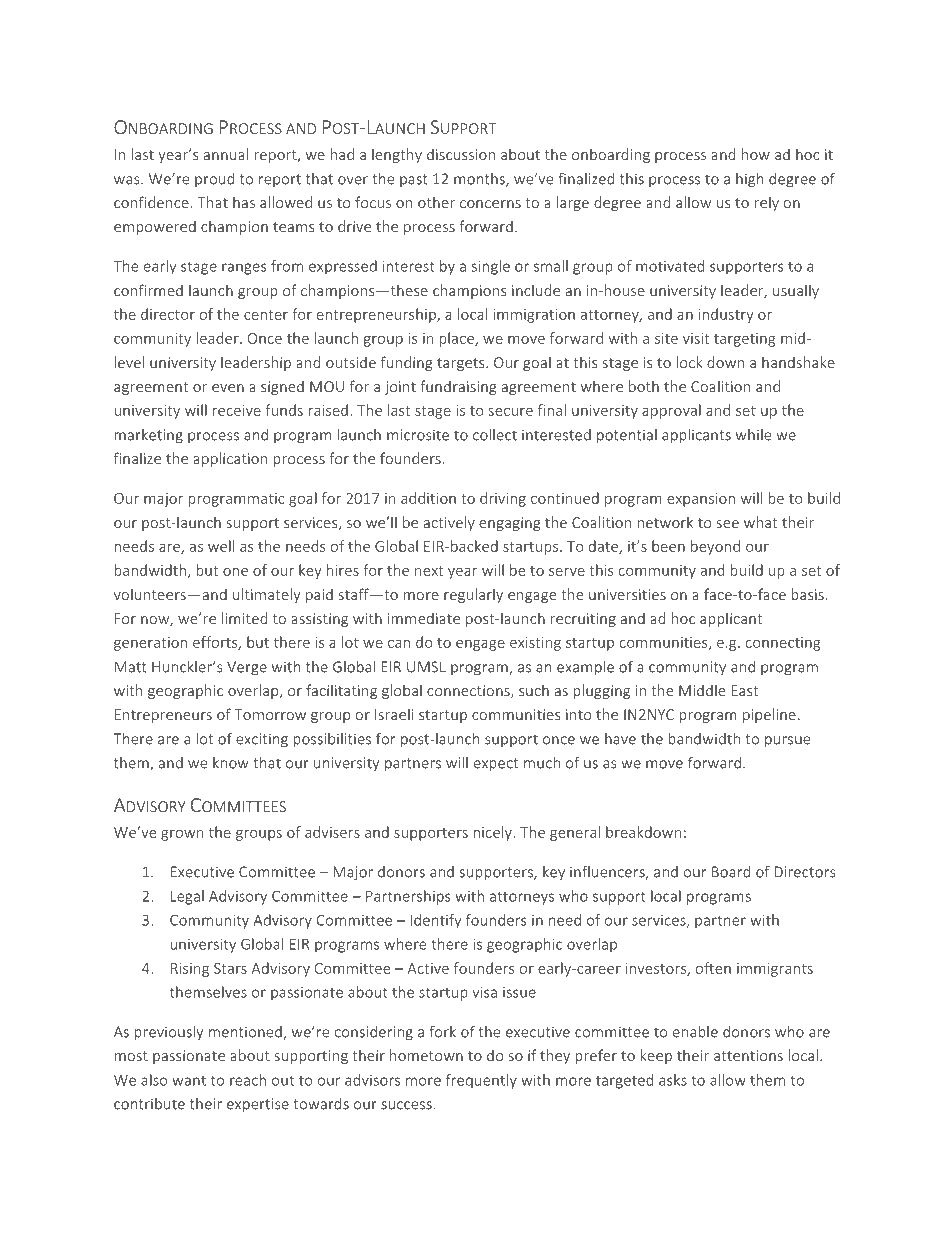  I want to click on immediate, so click(424, 618).
